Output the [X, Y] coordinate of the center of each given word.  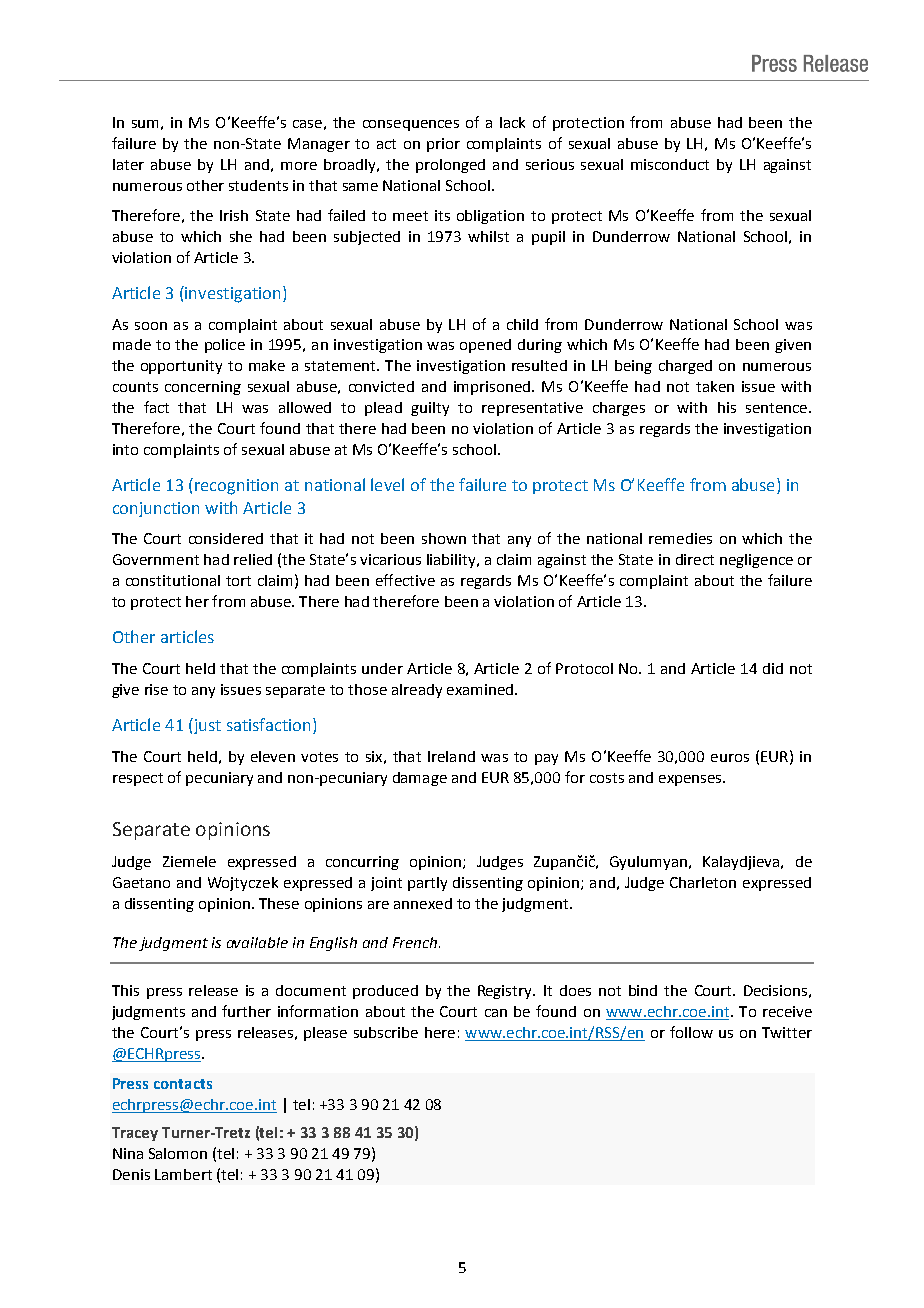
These [279, 903]
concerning [203, 388]
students [258, 185]
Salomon [178, 1153]
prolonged [450, 166]
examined [481, 689]
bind [643, 990]
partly [427, 884]
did [773, 668]
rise [156, 689]
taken [715, 386]
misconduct [670, 164]
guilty [430, 409]
